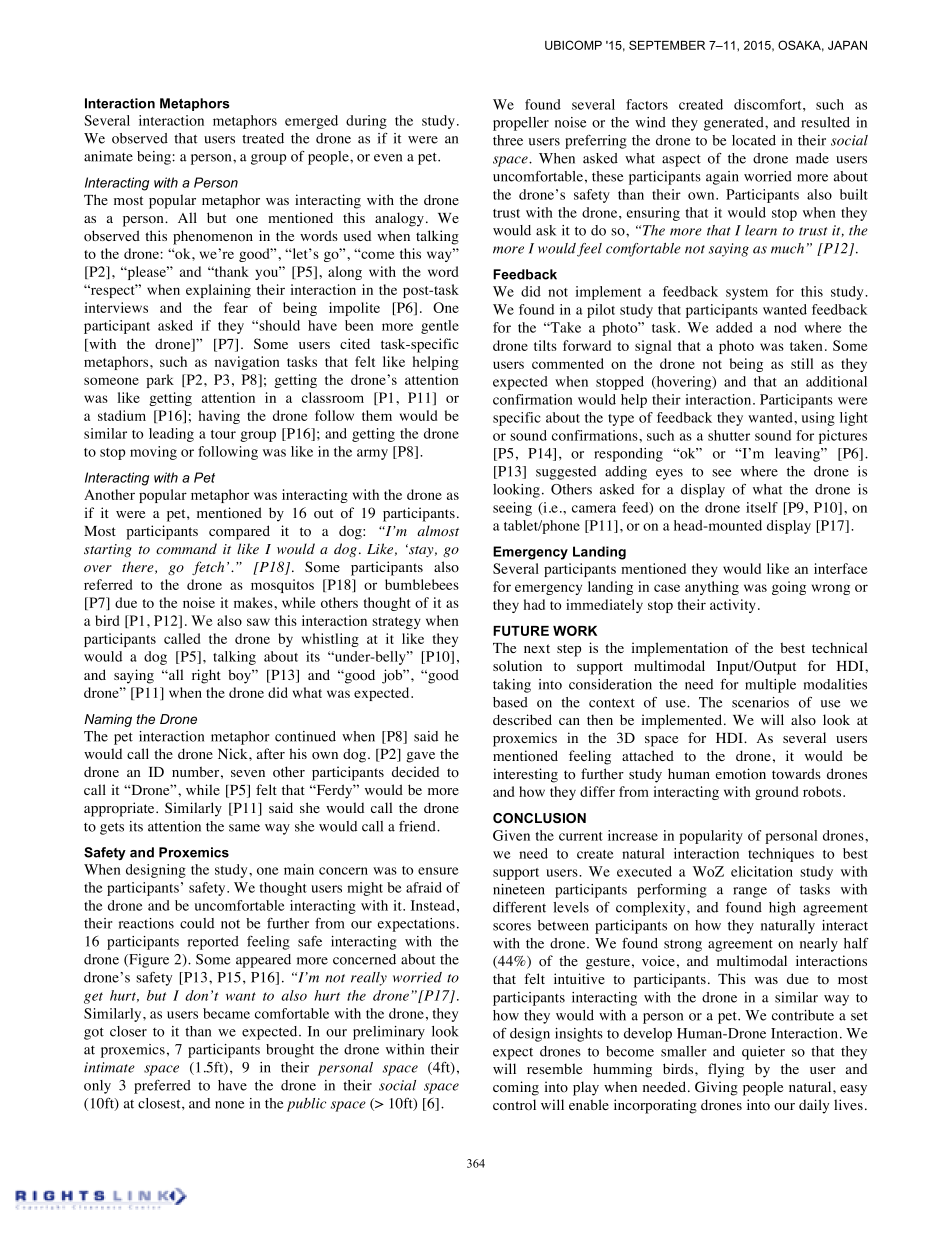 The height and width of the screenshot is (1233, 952). Describe the element at coordinates (801, 46) in the screenshot. I see `OSAKA` at that location.
